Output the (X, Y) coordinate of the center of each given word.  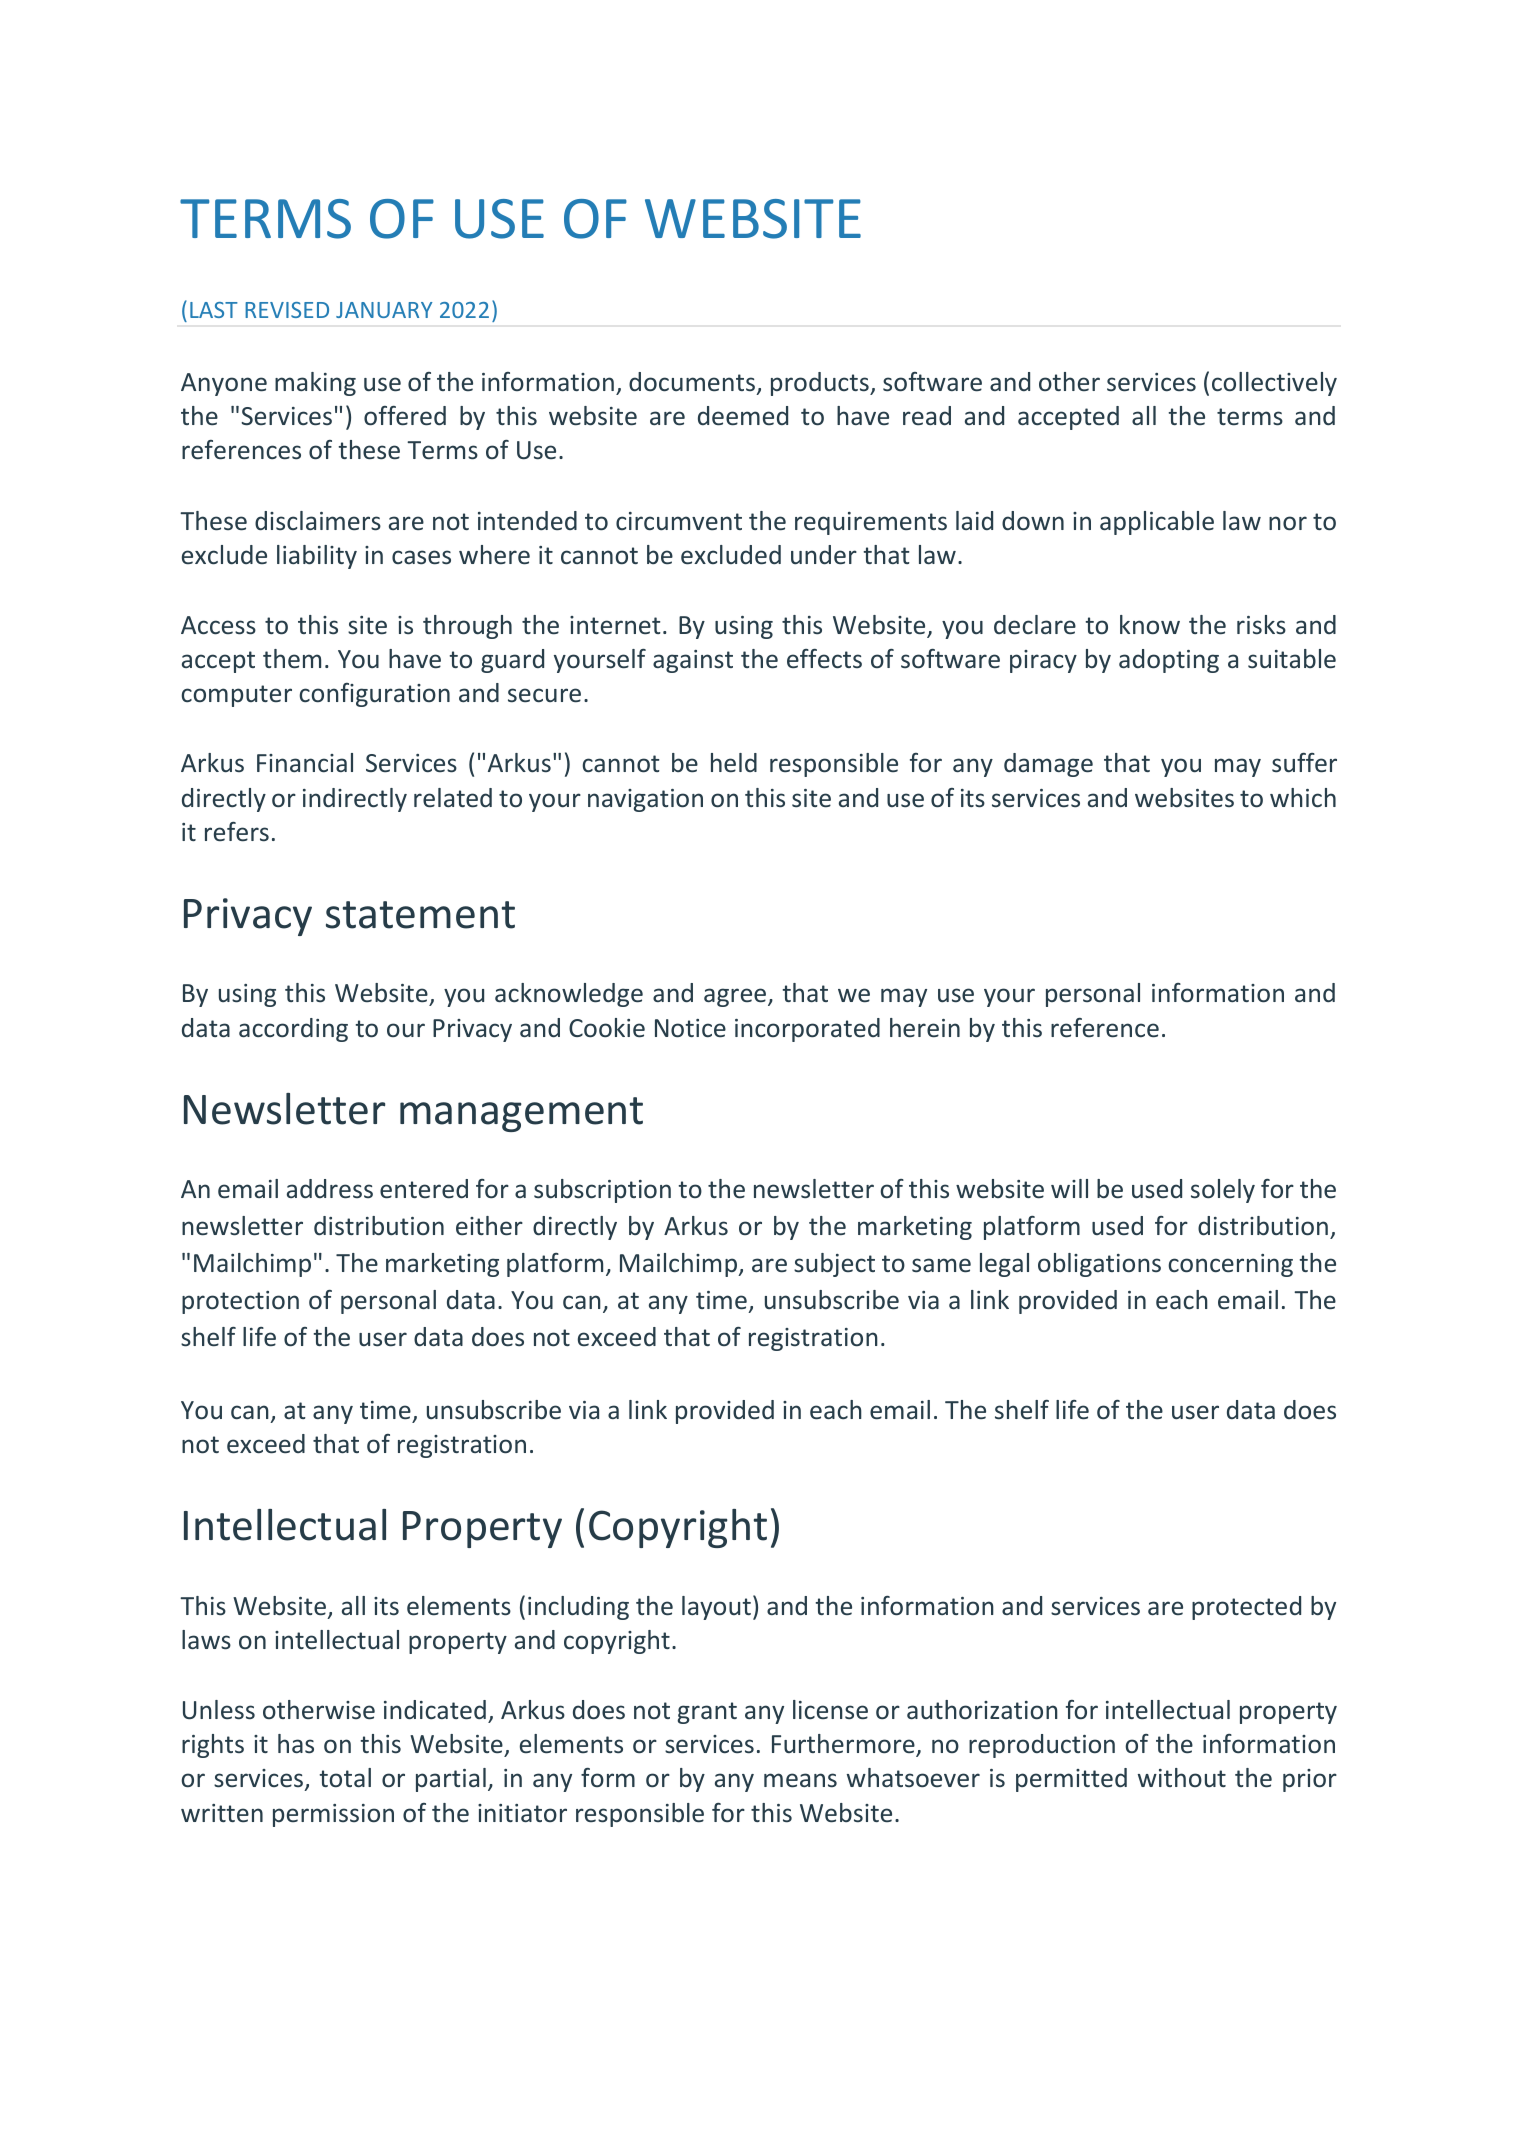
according (293, 1030)
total (345, 1778)
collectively (1274, 384)
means (800, 1780)
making (315, 384)
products (821, 384)
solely (1223, 1191)
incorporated (807, 1030)
